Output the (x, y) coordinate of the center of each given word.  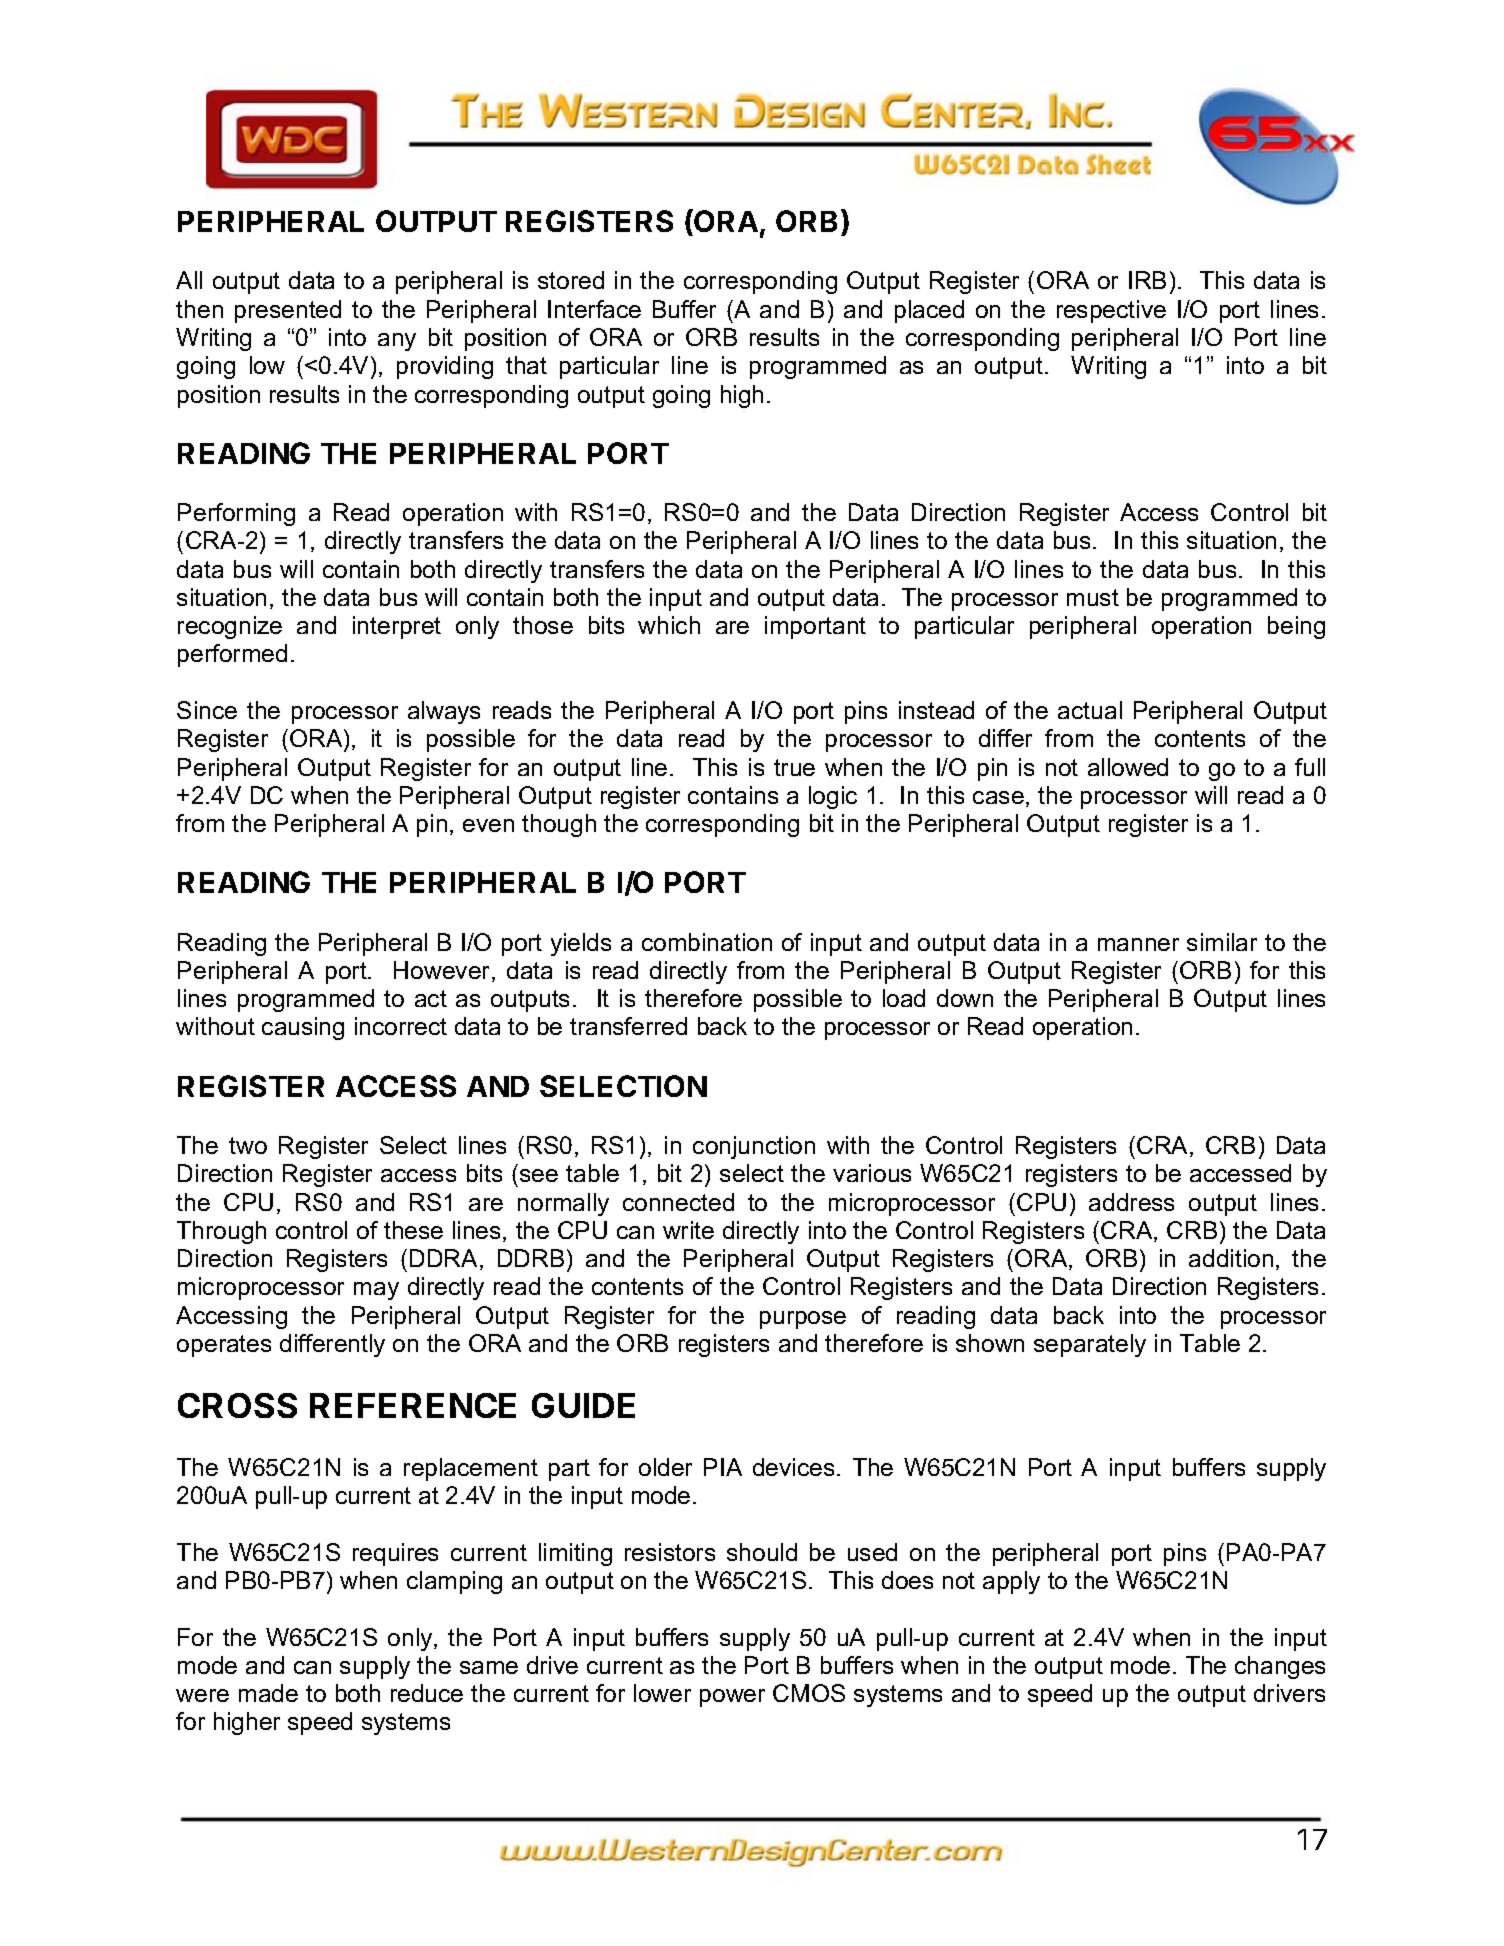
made (268, 1693)
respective (1111, 311)
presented (288, 311)
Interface (594, 309)
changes (1280, 1667)
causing (303, 1028)
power (732, 1698)
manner (1138, 944)
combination (707, 942)
